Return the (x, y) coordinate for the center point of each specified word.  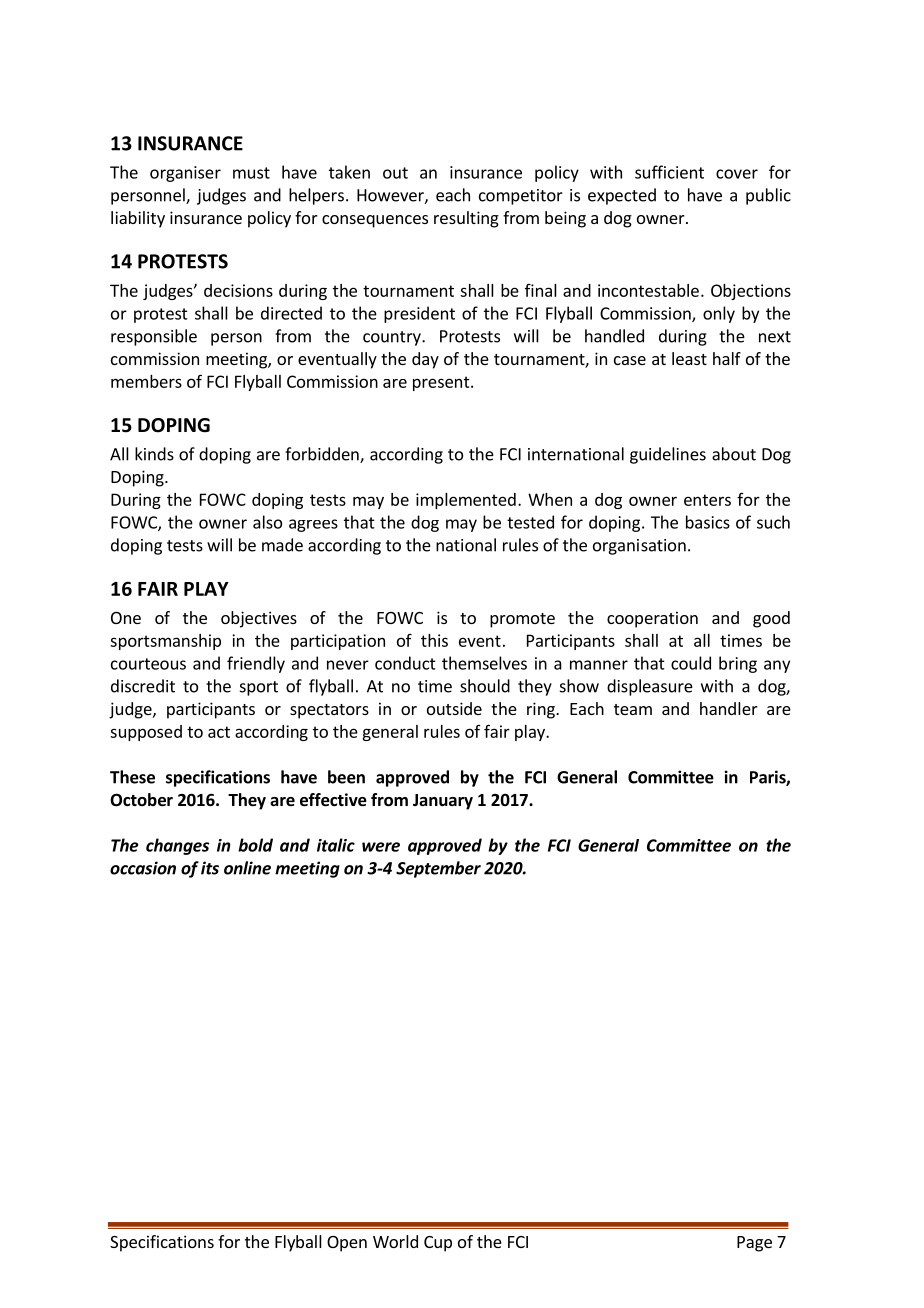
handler (729, 708)
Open (347, 1244)
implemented (466, 501)
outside (454, 708)
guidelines (668, 455)
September (438, 869)
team (633, 709)
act (219, 732)
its (210, 868)
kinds (154, 454)
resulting (466, 219)
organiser (185, 174)
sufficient (669, 172)
